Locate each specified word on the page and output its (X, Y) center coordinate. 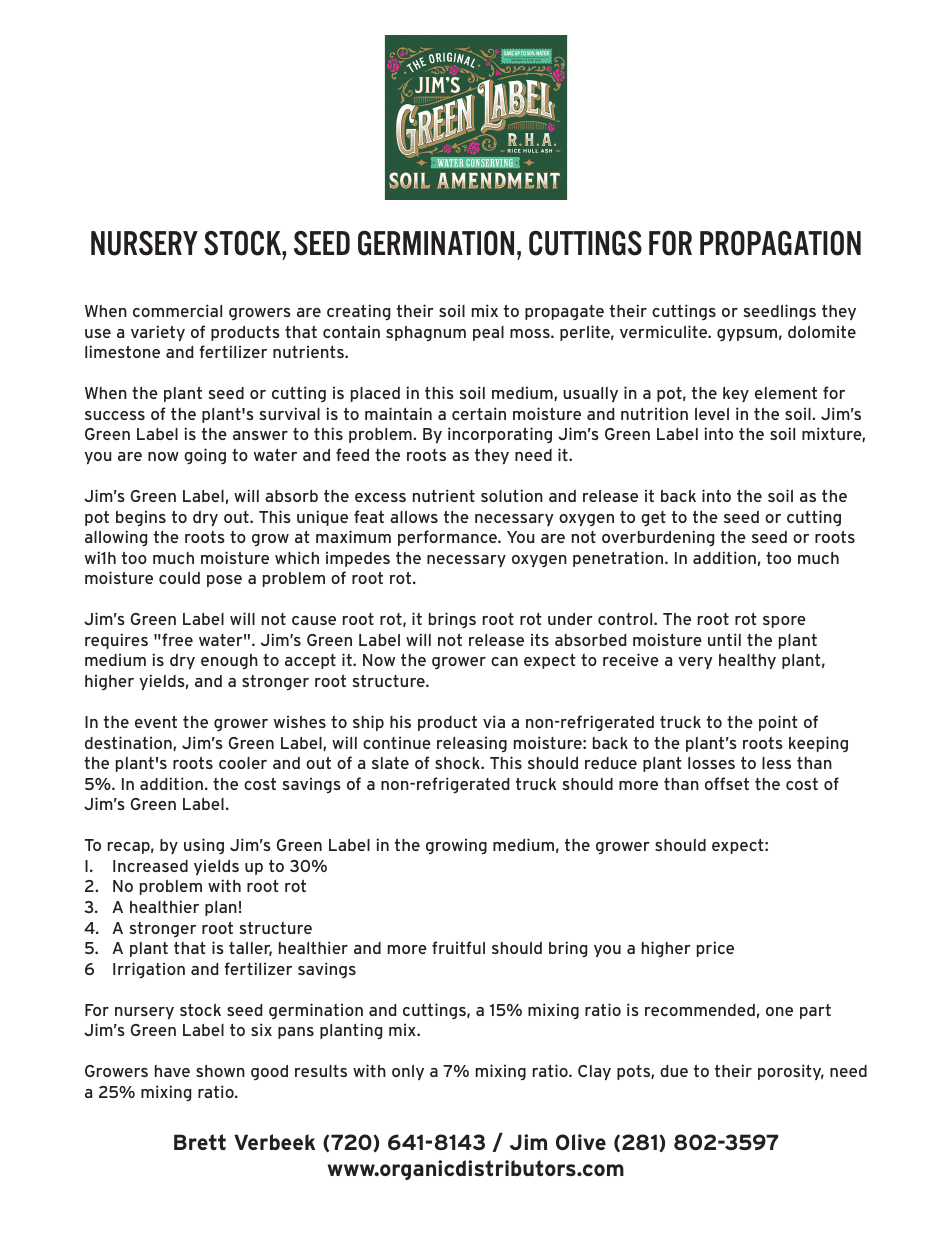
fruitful (458, 947)
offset (727, 783)
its (540, 639)
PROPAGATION (780, 243)
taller (250, 949)
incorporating (500, 435)
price (715, 949)
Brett (200, 1142)
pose (224, 581)
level (712, 414)
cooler (243, 763)
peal (488, 333)
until (724, 639)
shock (458, 763)
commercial (177, 310)
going (205, 456)
